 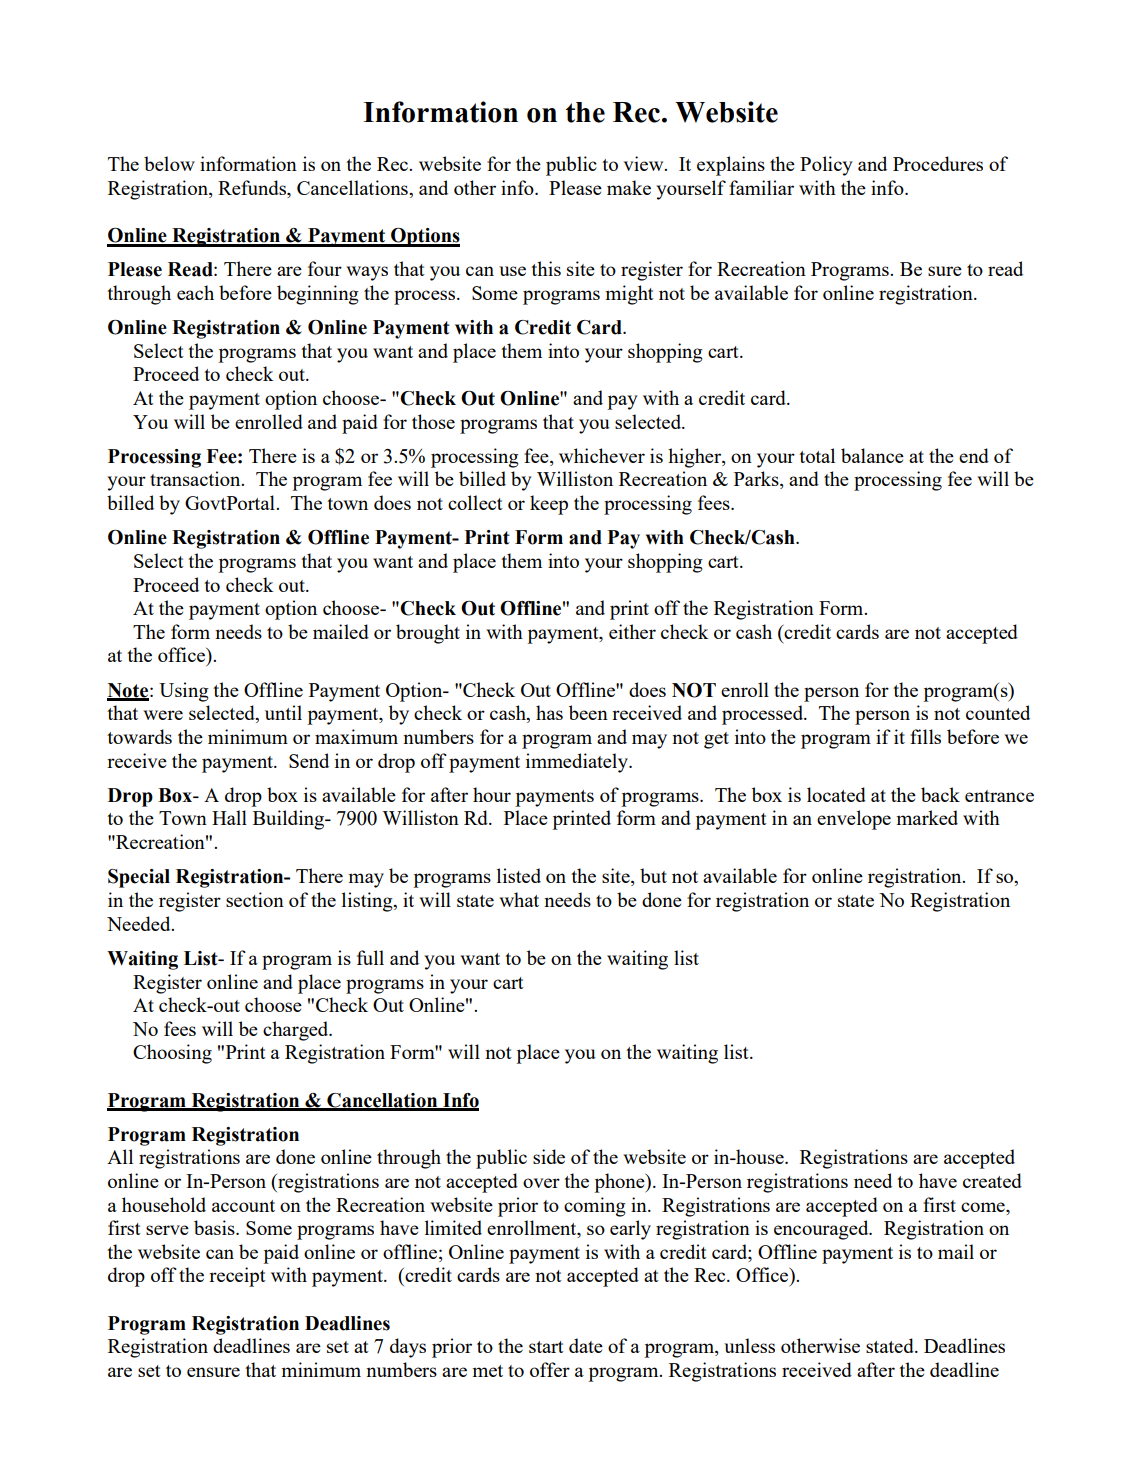 I want to click on Refunds, so click(x=253, y=187).
